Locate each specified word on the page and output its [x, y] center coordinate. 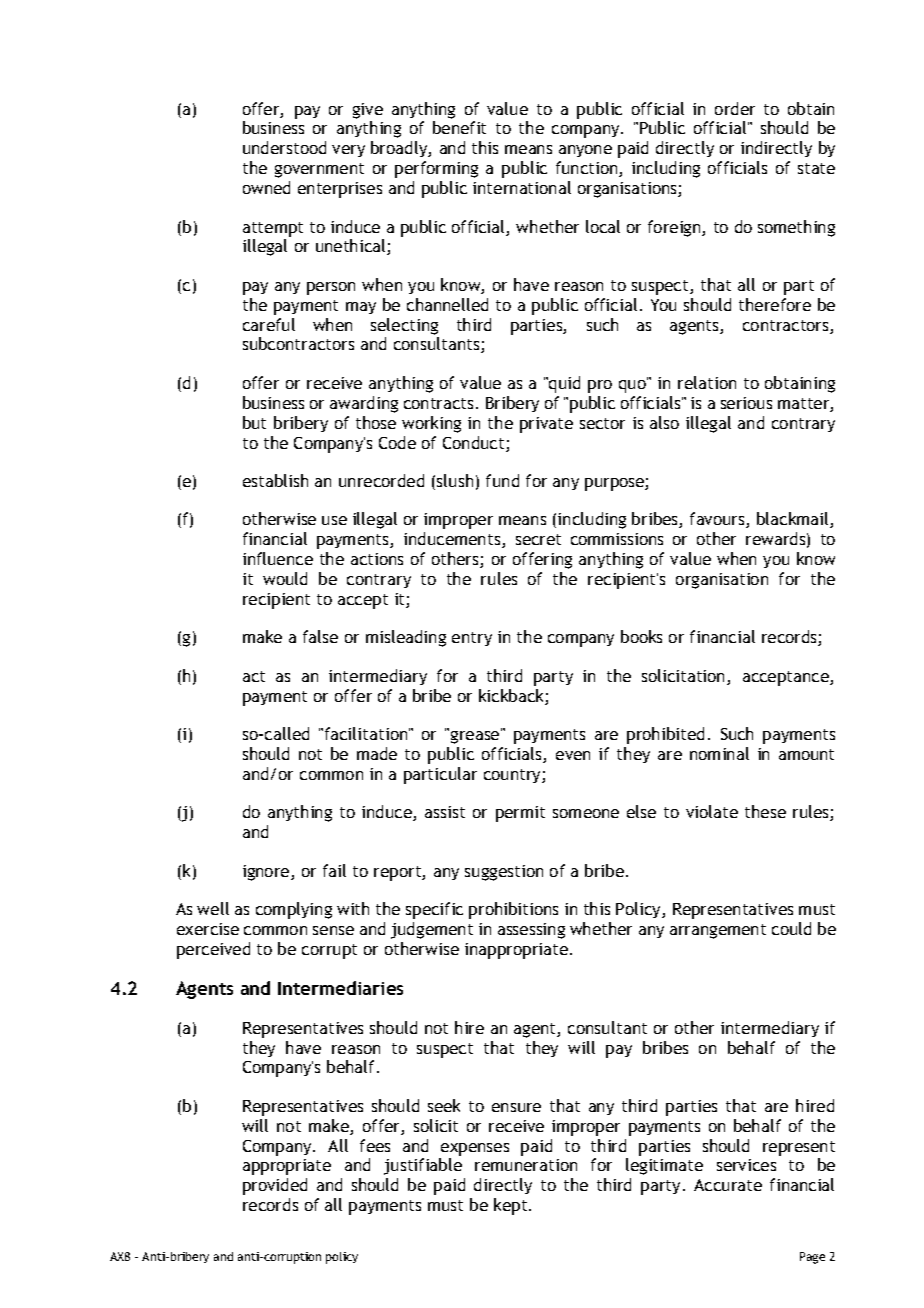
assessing [531, 931]
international [522, 187]
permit [520, 814]
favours [718, 520]
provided [275, 1186]
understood [284, 147]
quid [563, 384]
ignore [267, 873]
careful [269, 324]
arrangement [718, 931]
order [735, 108]
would [285, 578]
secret [538, 539]
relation [707, 382]
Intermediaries [340, 988]
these [765, 811]
